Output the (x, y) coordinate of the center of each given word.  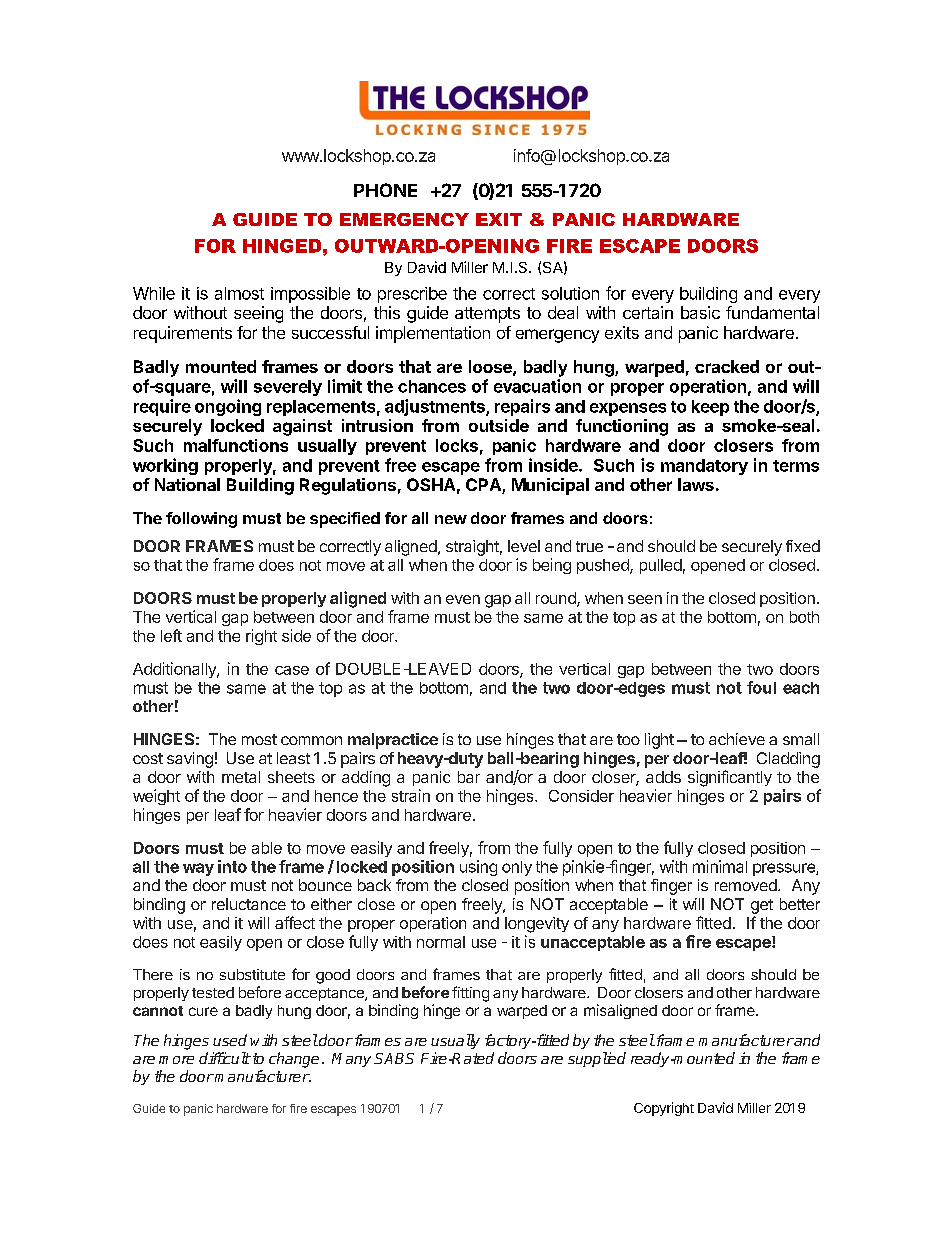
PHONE (385, 190)
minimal (720, 866)
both (804, 617)
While (154, 293)
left (171, 635)
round (557, 599)
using (478, 868)
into (232, 866)
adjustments (436, 407)
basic (700, 312)
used (230, 1040)
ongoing (228, 407)
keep (710, 408)
